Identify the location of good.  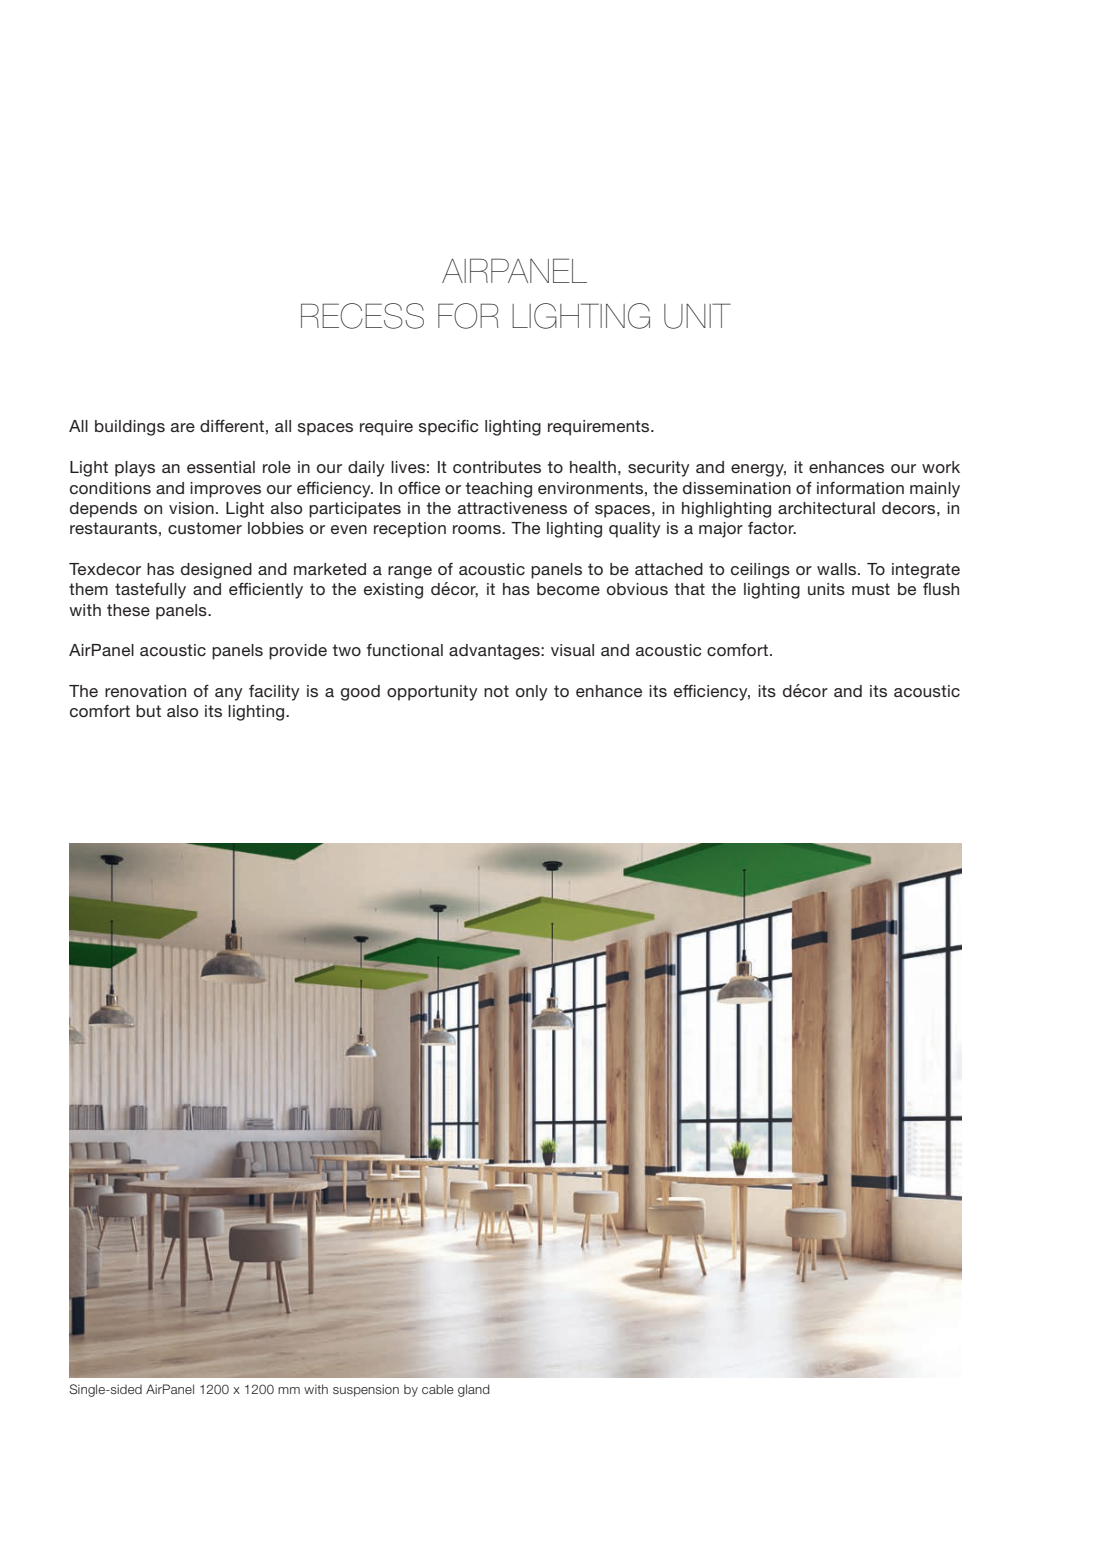
(360, 693).
